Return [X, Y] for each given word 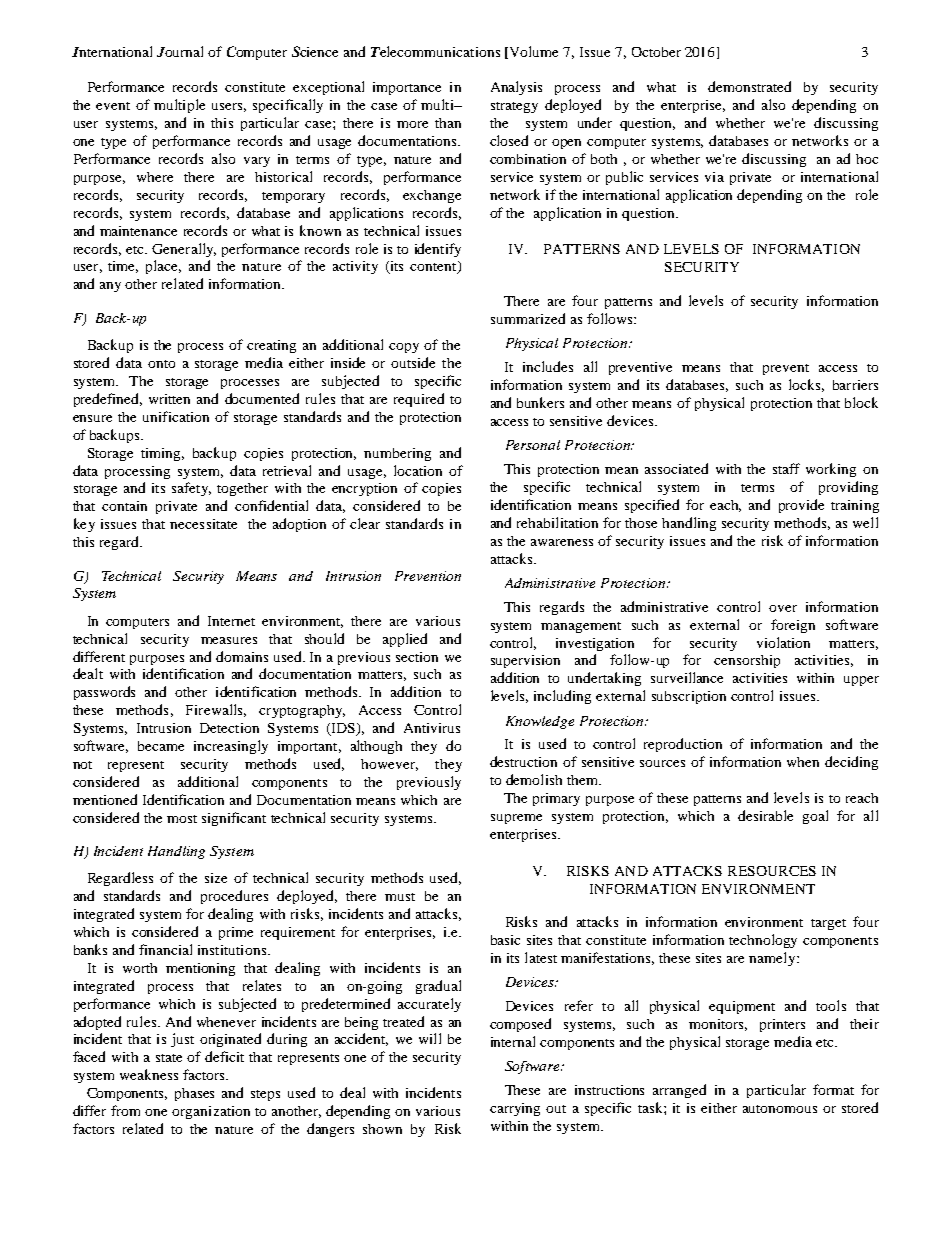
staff [786, 468]
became [161, 746]
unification [176, 416]
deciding [851, 763]
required [419, 400]
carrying [515, 1109]
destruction [523, 761]
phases [194, 1094]
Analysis [516, 88]
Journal [180, 51]
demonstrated [749, 86]
